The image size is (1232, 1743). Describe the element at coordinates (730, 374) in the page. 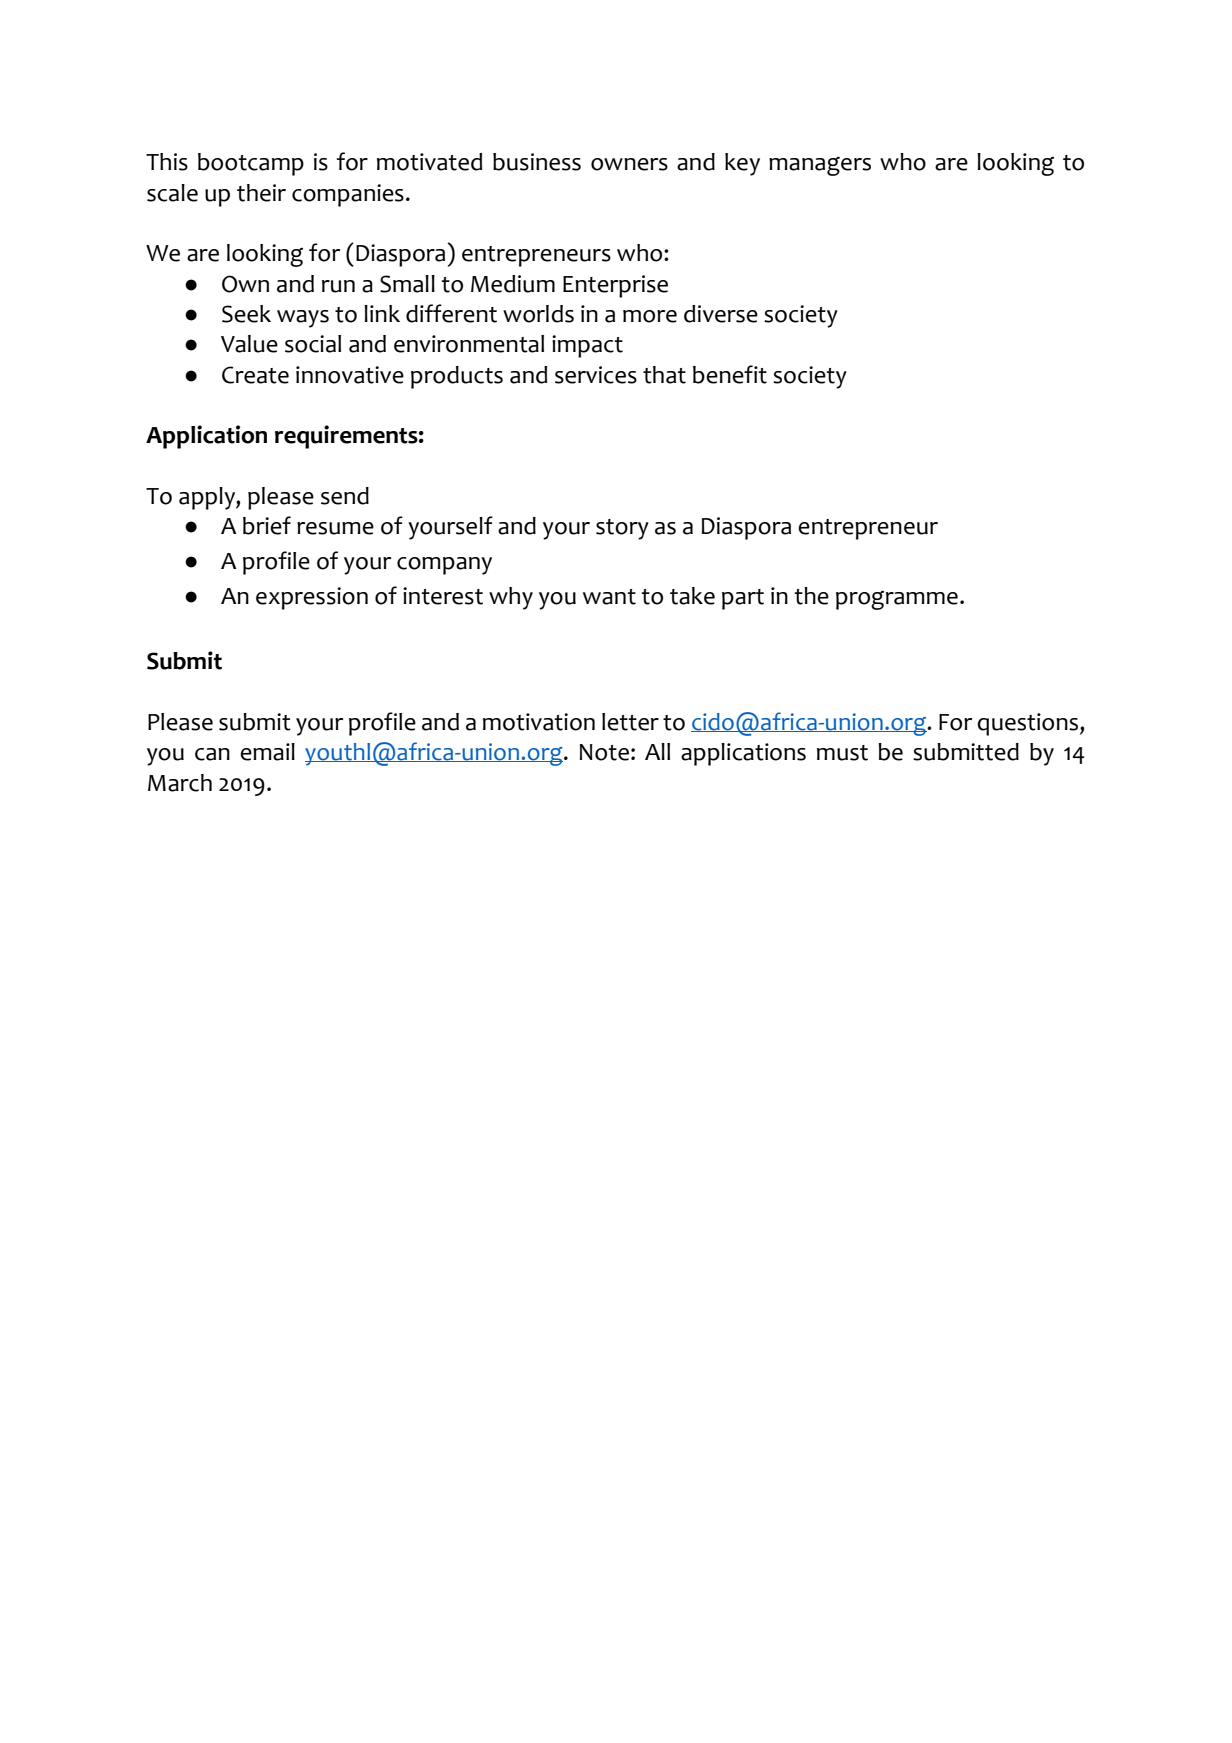

I see `benefit` at that location.
